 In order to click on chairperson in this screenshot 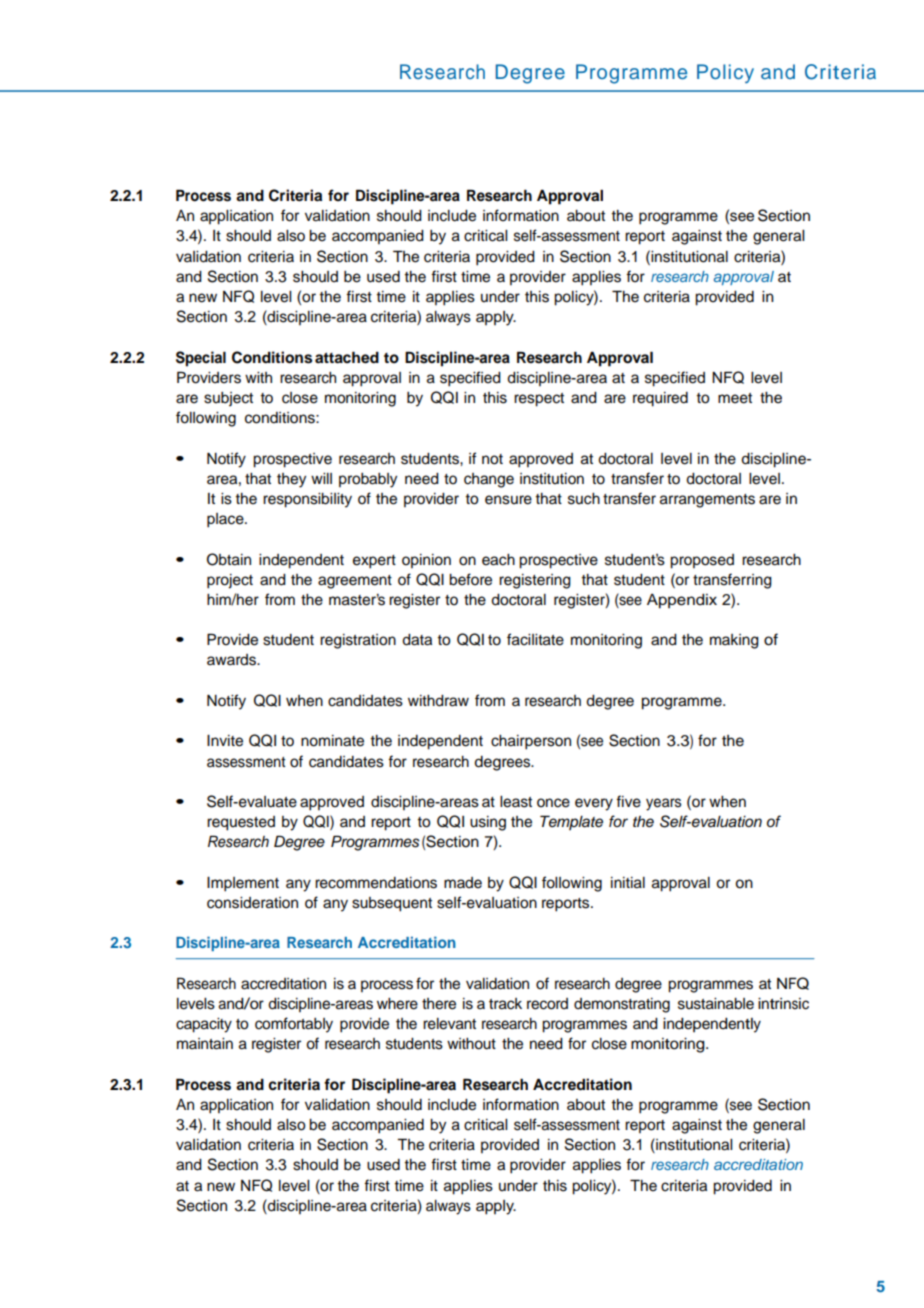, I will do `click(531, 742)`.
